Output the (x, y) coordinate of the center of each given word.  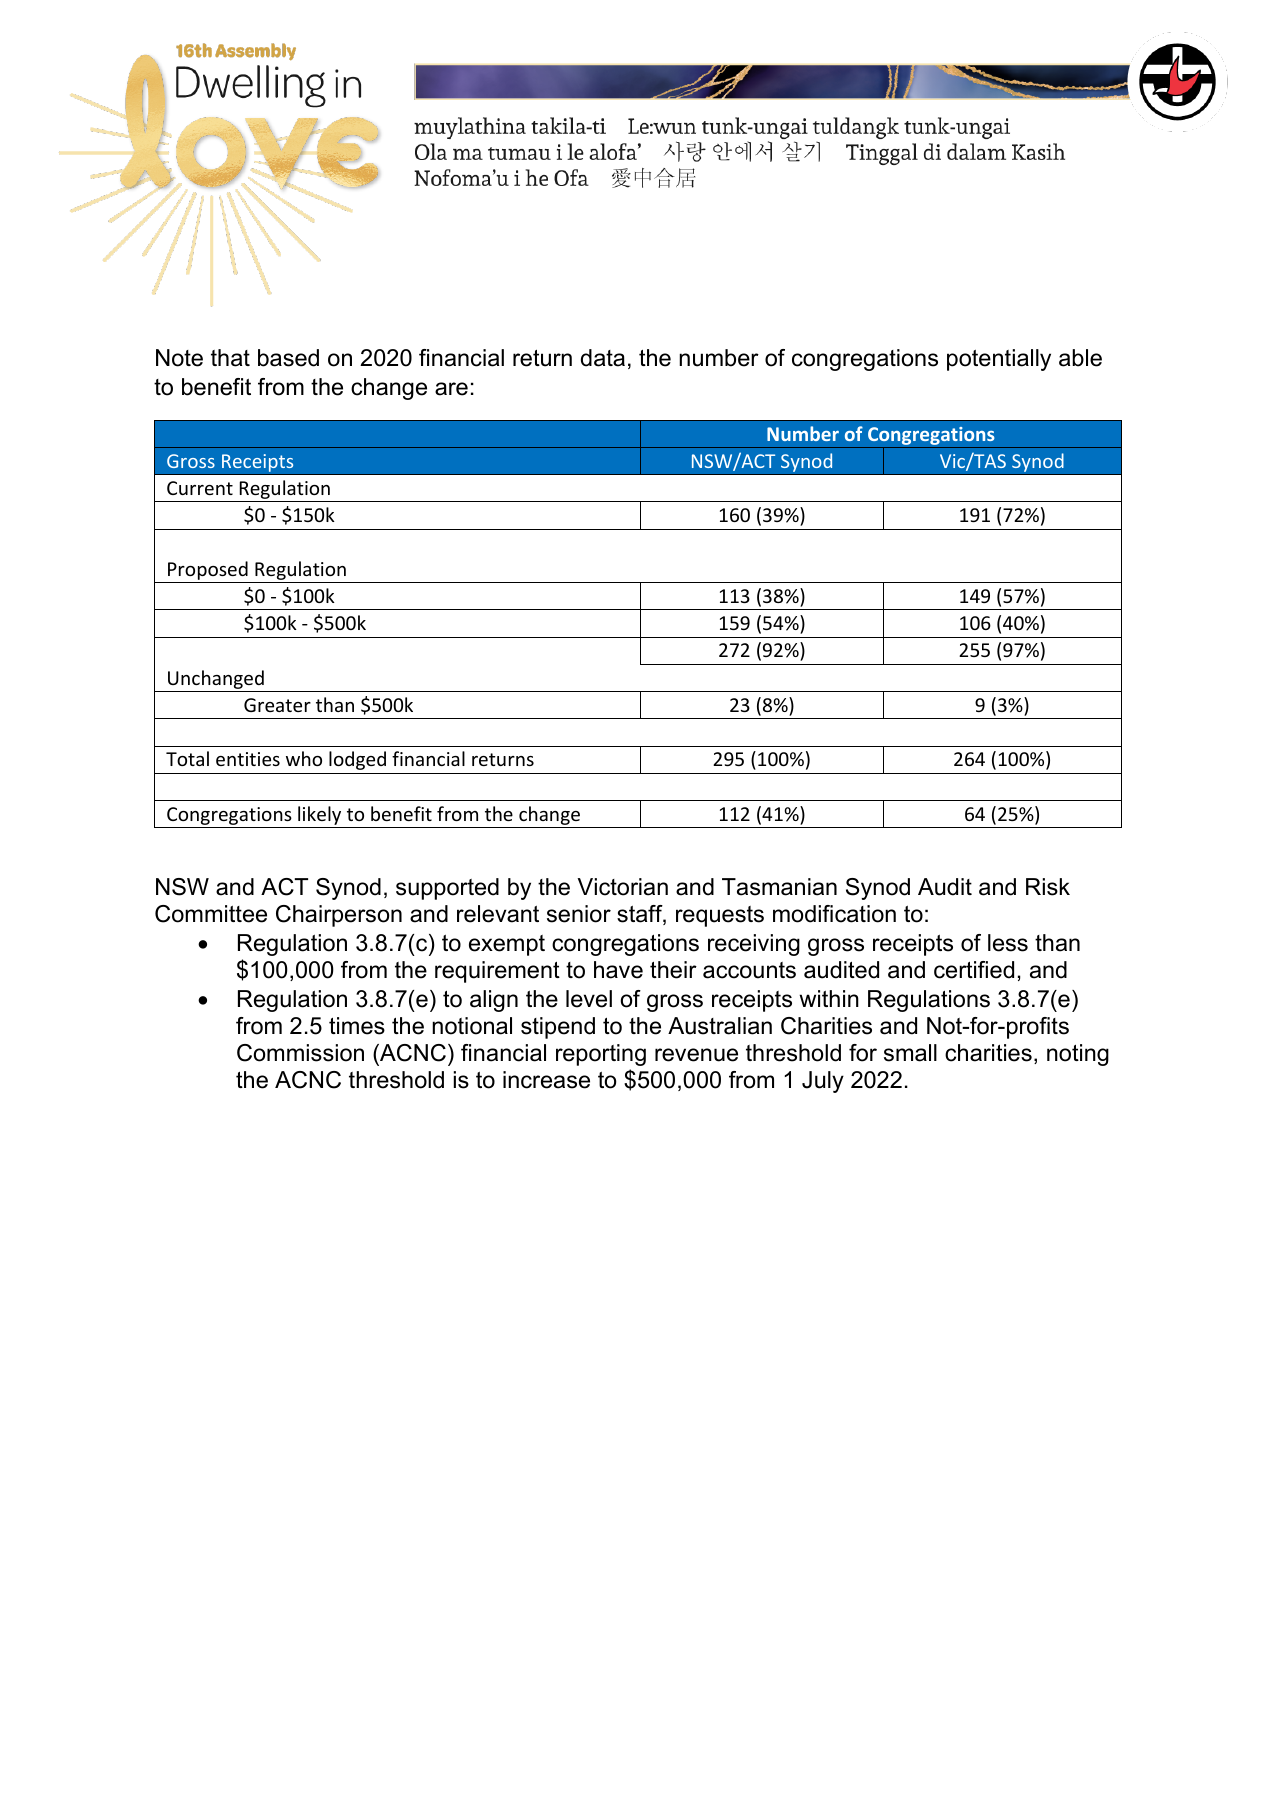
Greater (277, 705)
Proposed (208, 572)
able (1080, 358)
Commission (300, 1053)
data (603, 358)
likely (320, 817)
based (288, 358)
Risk (1048, 887)
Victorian (622, 887)
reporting (601, 1055)
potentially (999, 360)
